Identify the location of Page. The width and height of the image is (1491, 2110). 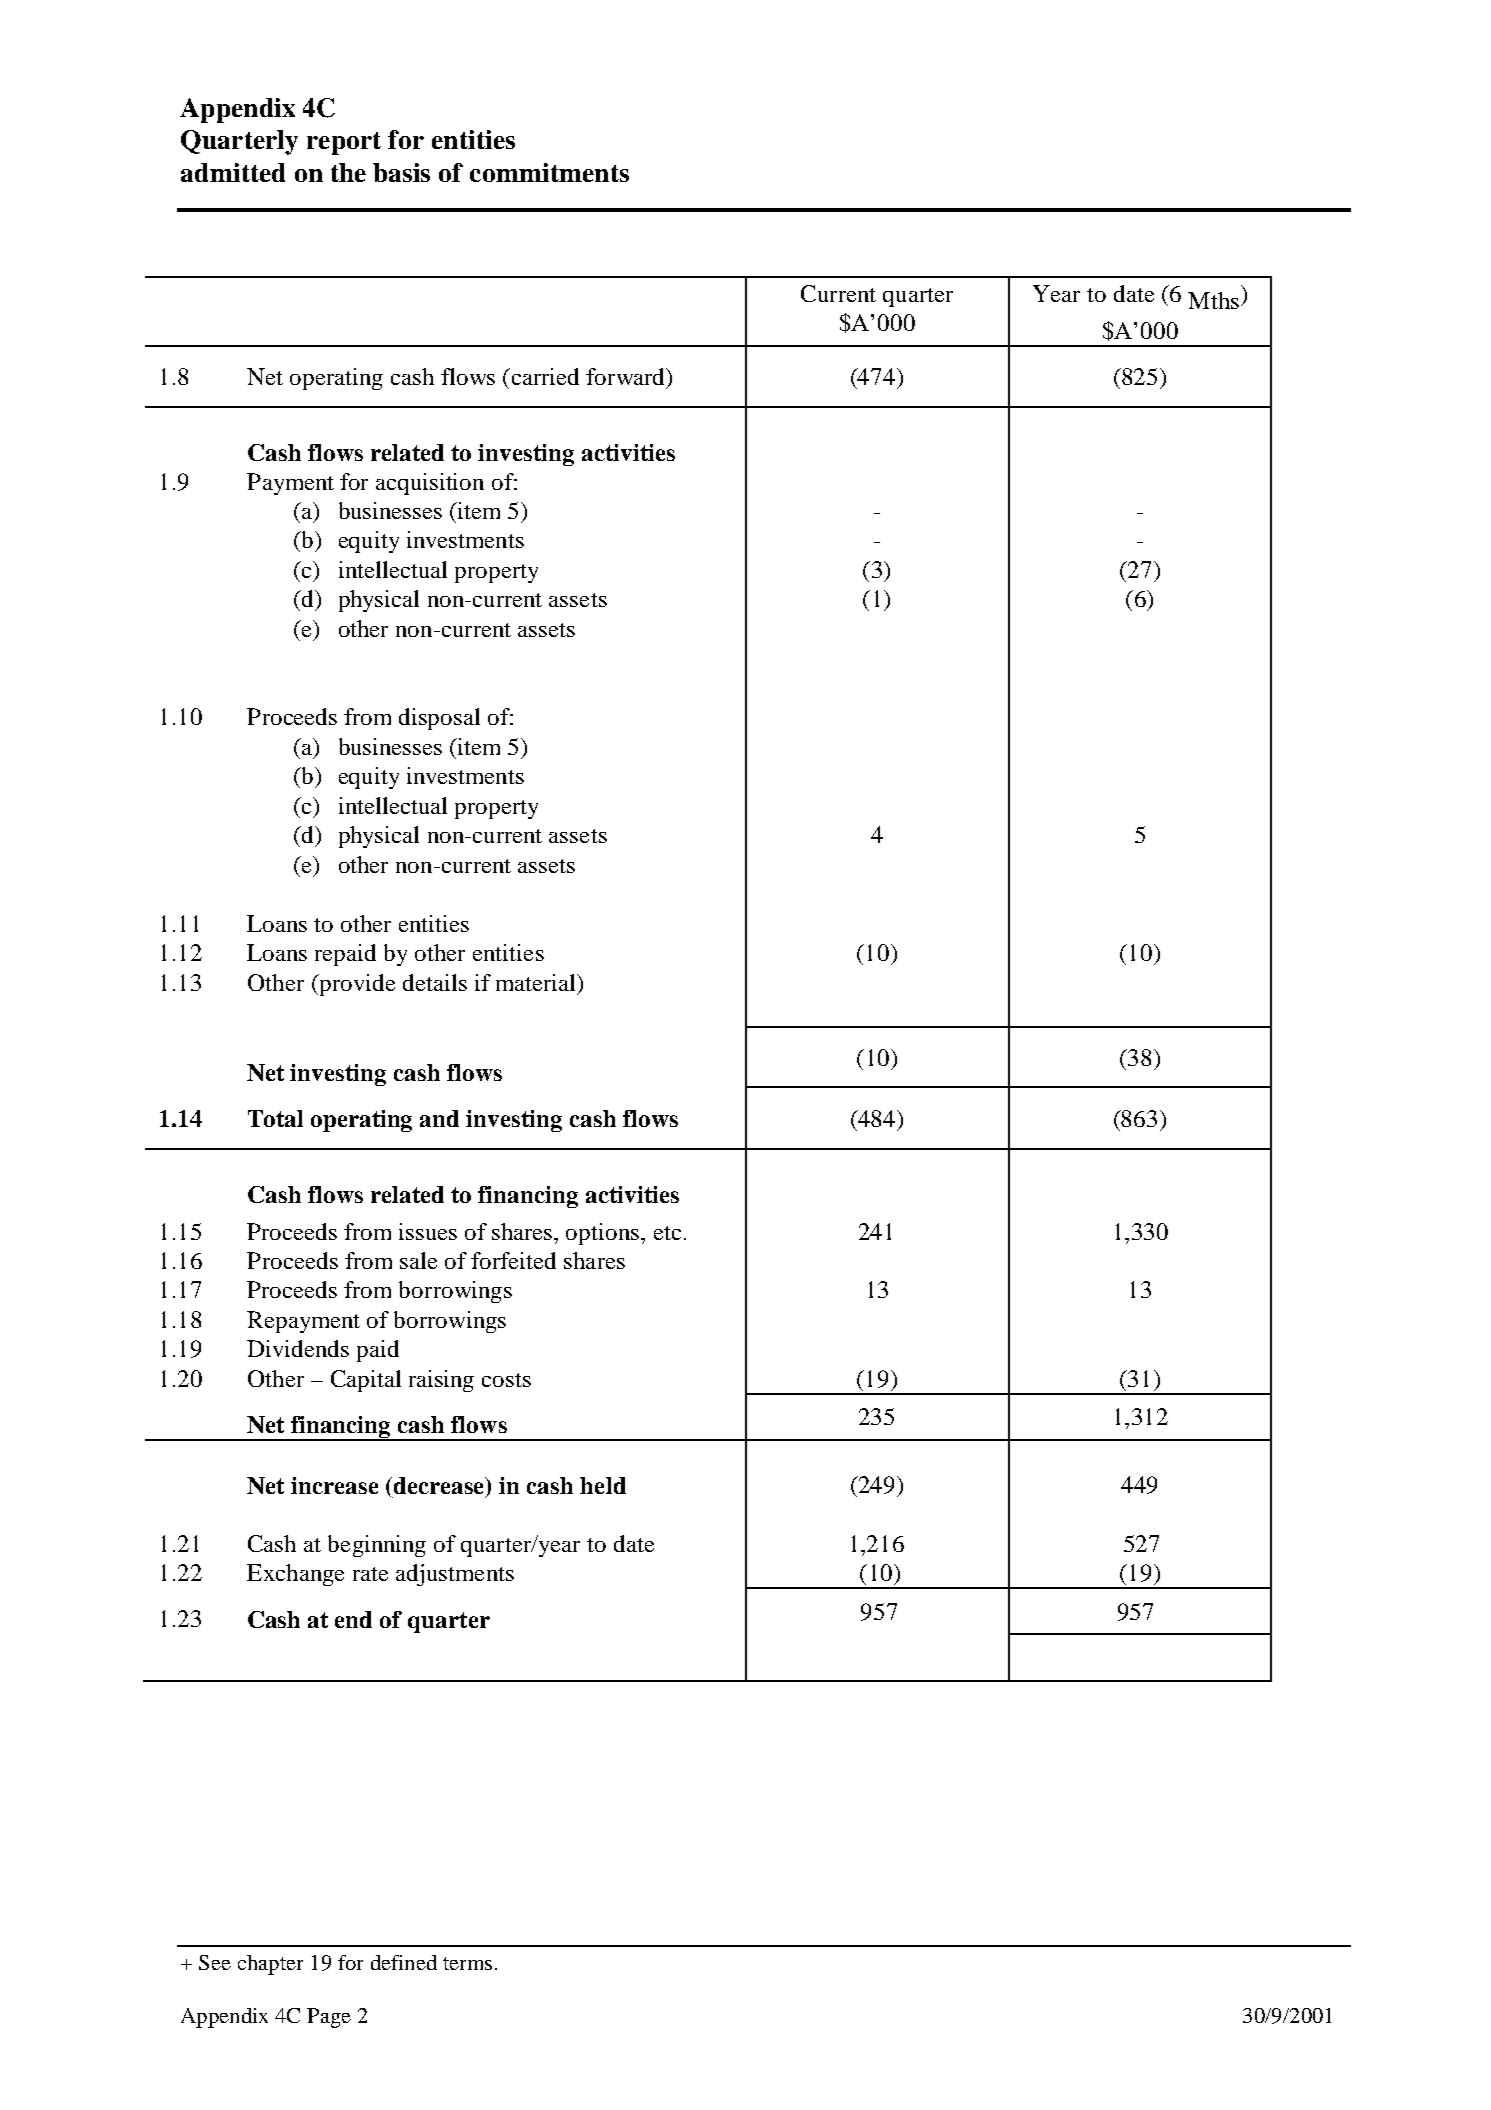
(329, 2018).
